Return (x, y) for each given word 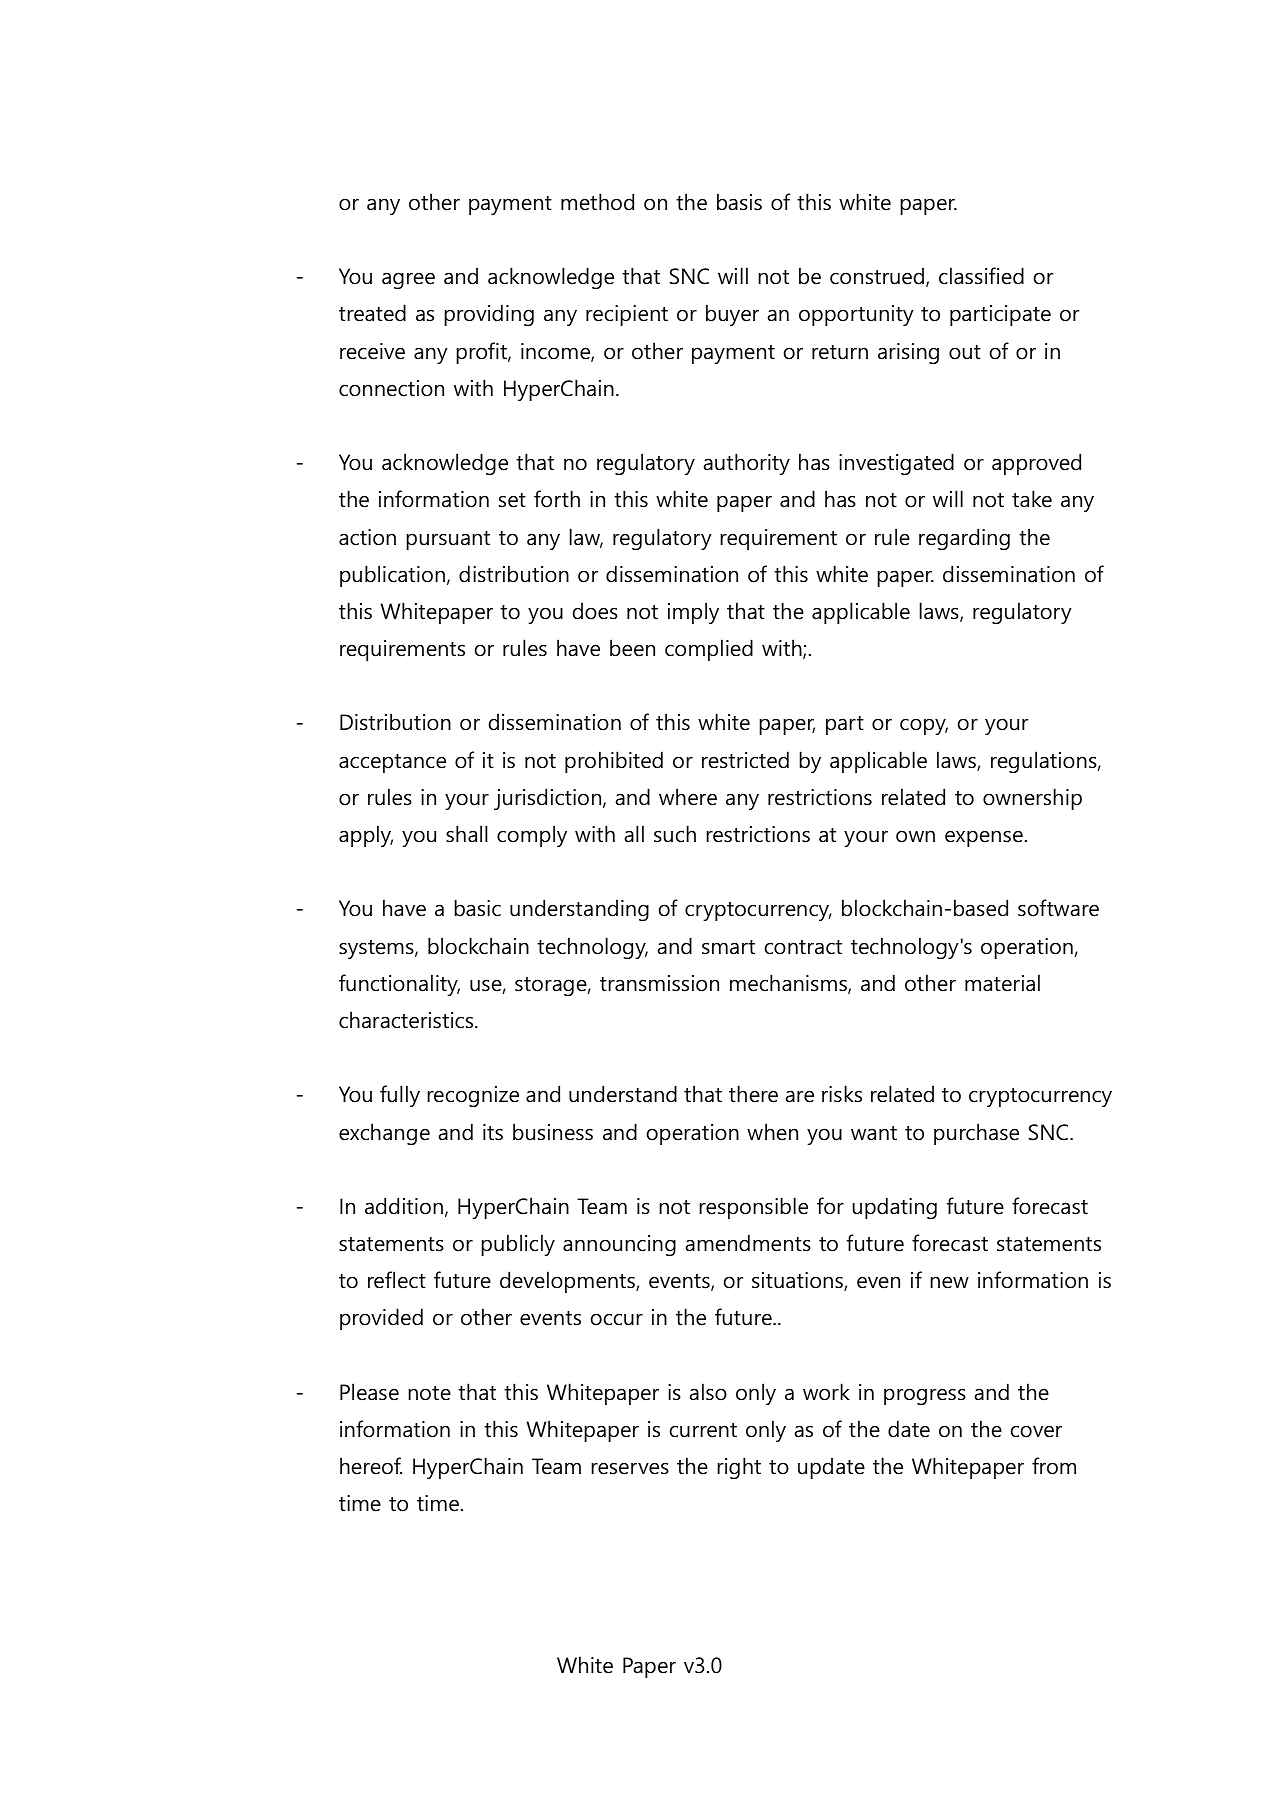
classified (981, 276)
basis (739, 202)
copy (924, 726)
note (429, 1393)
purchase (976, 1134)
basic (477, 908)
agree (408, 280)
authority (747, 464)
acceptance (392, 763)
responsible (753, 1208)
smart (728, 947)
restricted (745, 760)
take (1032, 499)
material (1002, 983)
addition (404, 1206)
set (512, 500)
